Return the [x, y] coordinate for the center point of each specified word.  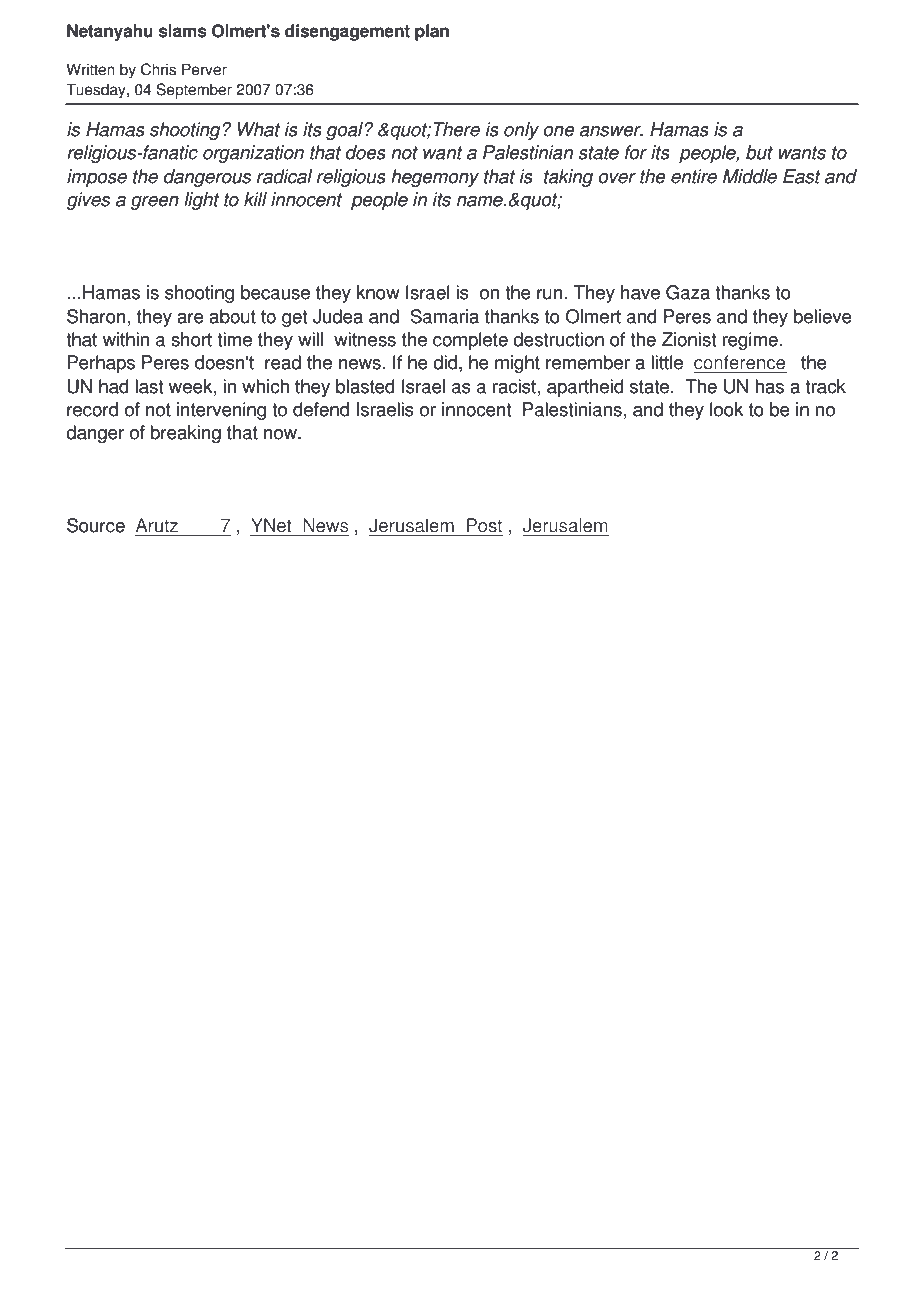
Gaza [688, 292]
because [275, 292]
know [378, 292]
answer [611, 131]
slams [183, 31]
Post [484, 525]
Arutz [157, 525]
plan [432, 32]
